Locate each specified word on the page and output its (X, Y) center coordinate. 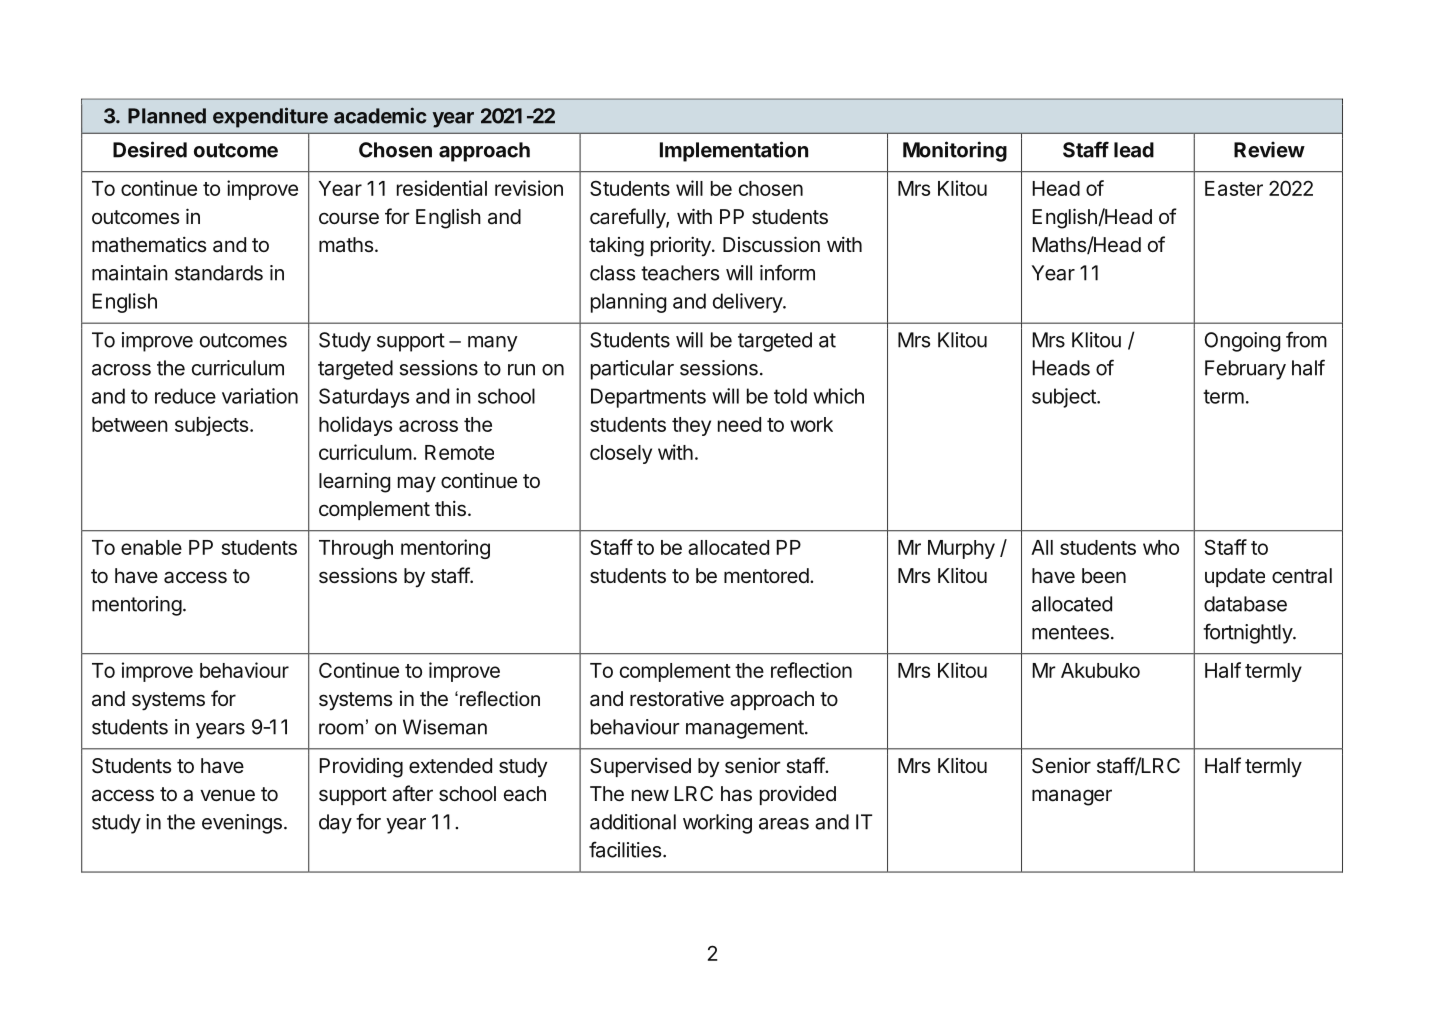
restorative (677, 698)
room (341, 729)
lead (1134, 150)
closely (621, 454)
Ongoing (1242, 342)
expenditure (270, 117)
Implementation (734, 151)
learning (354, 483)
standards (219, 273)
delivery (748, 303)
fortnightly (1248, 633)
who (1161, 547)
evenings (242, 824)
